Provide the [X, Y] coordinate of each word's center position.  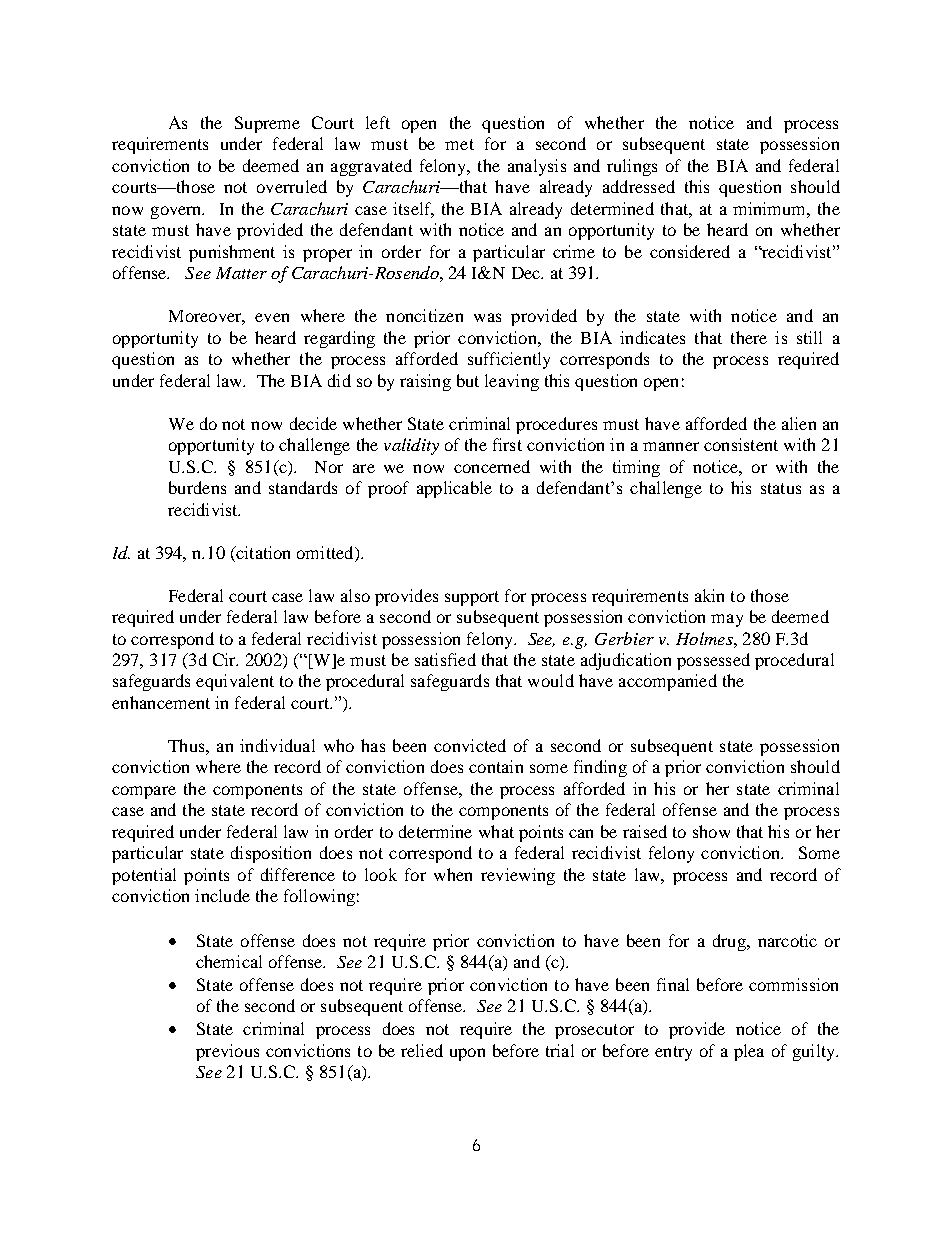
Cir [225, 659]
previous [227, 1052]
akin [709, 595]
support [472, 598]
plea [749, 1052]
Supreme [267, 124]
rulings [632, 167]
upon [467, 1054]
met [459, 144]
